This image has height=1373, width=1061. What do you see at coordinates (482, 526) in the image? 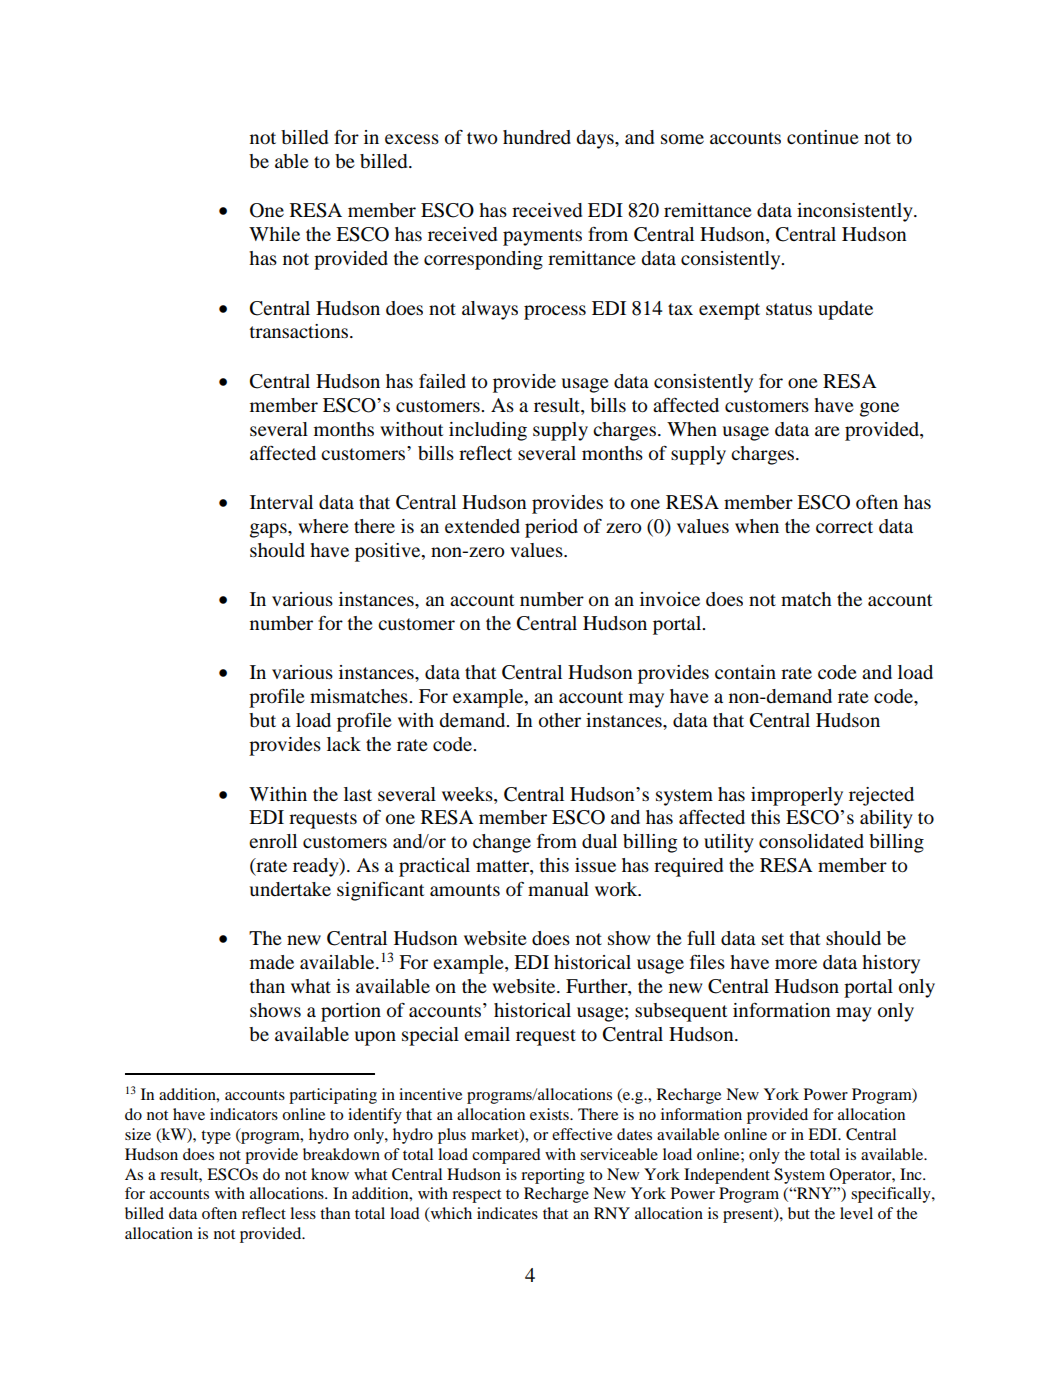
I see `extended` at bounding box center [482, 526].
